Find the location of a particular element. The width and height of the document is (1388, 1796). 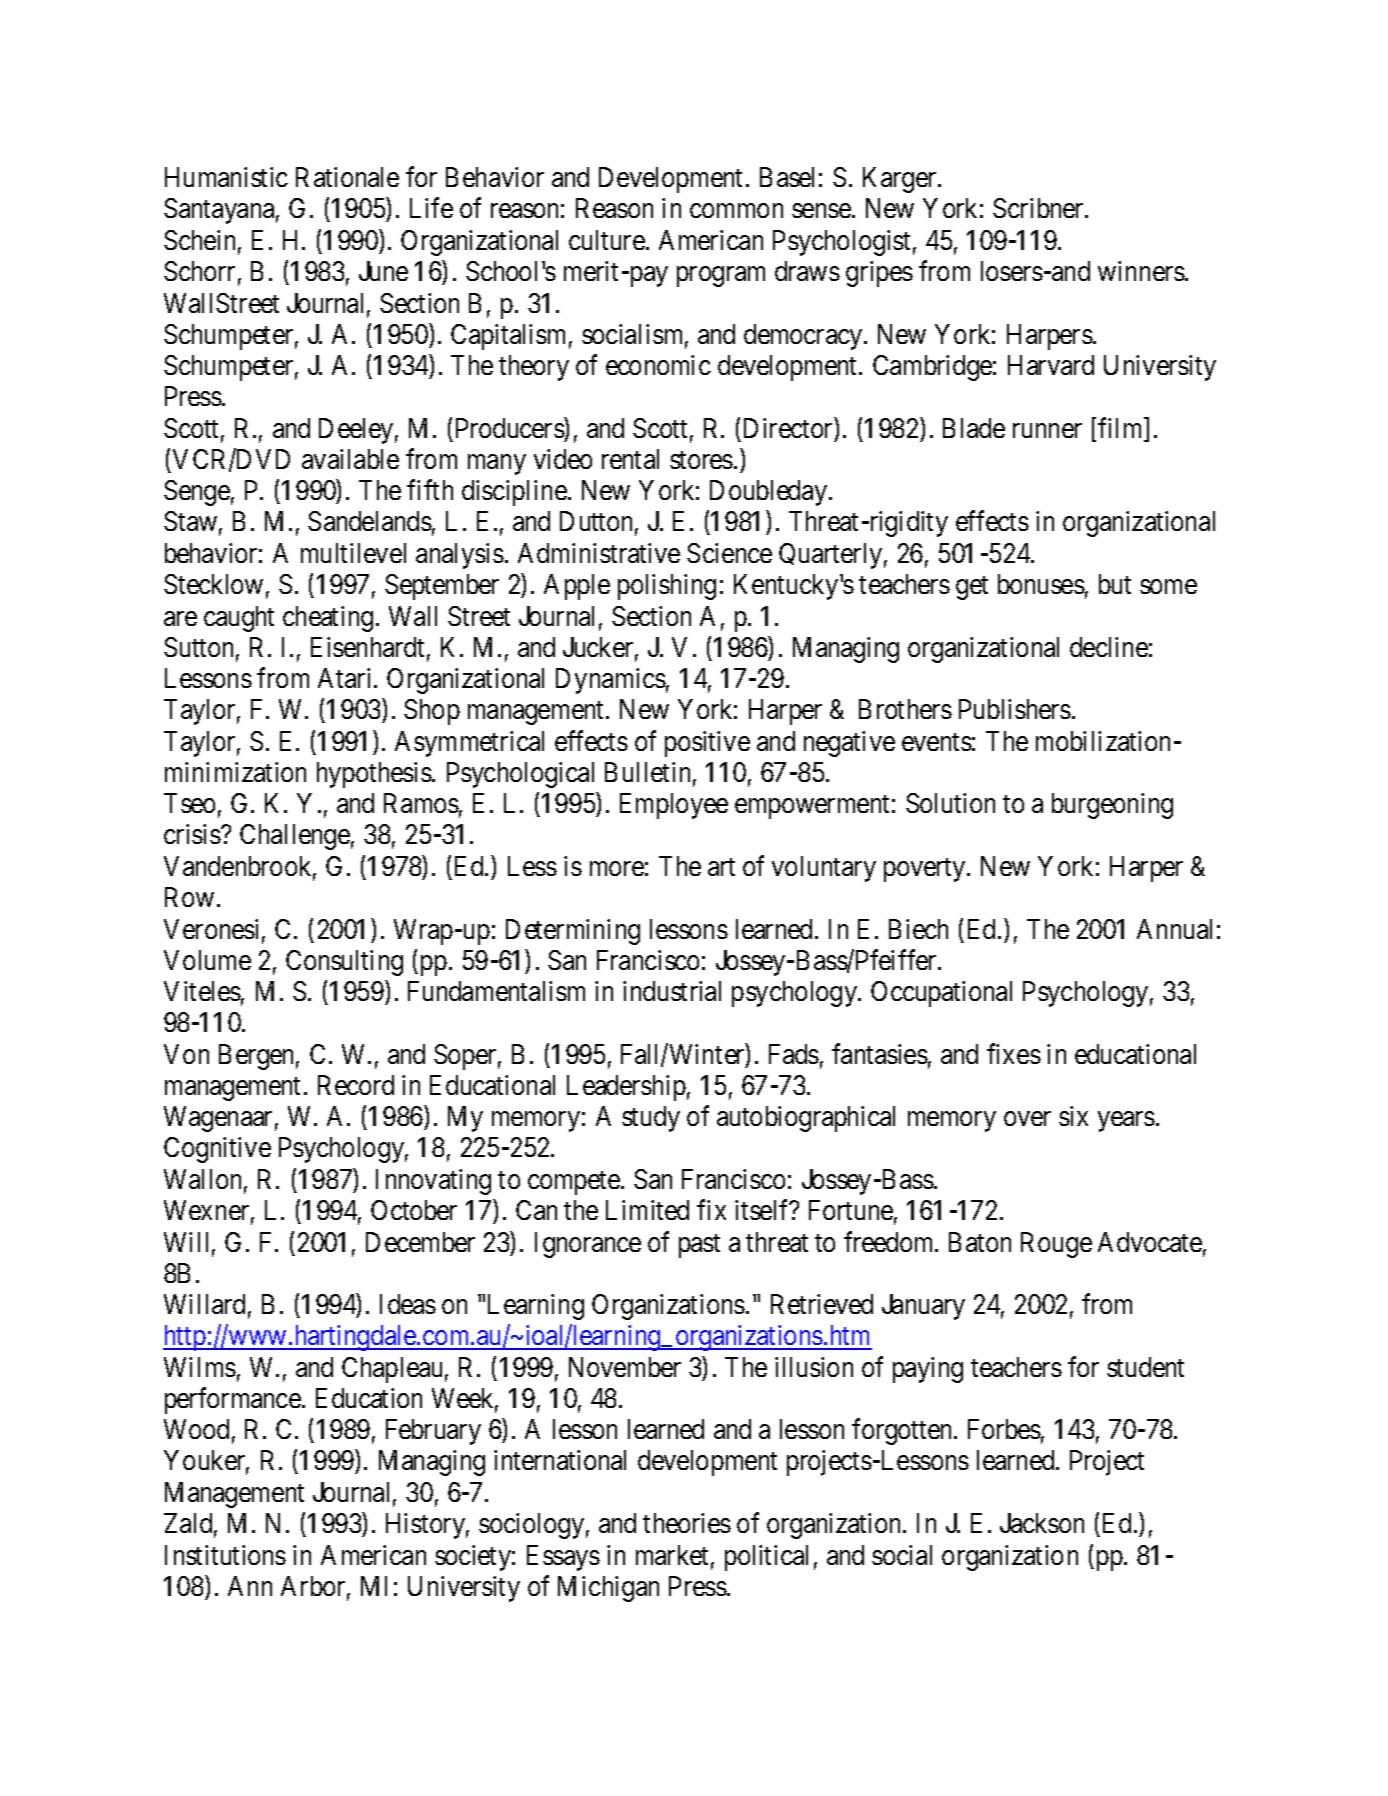

Record is located at coordinates (356, 1085).
